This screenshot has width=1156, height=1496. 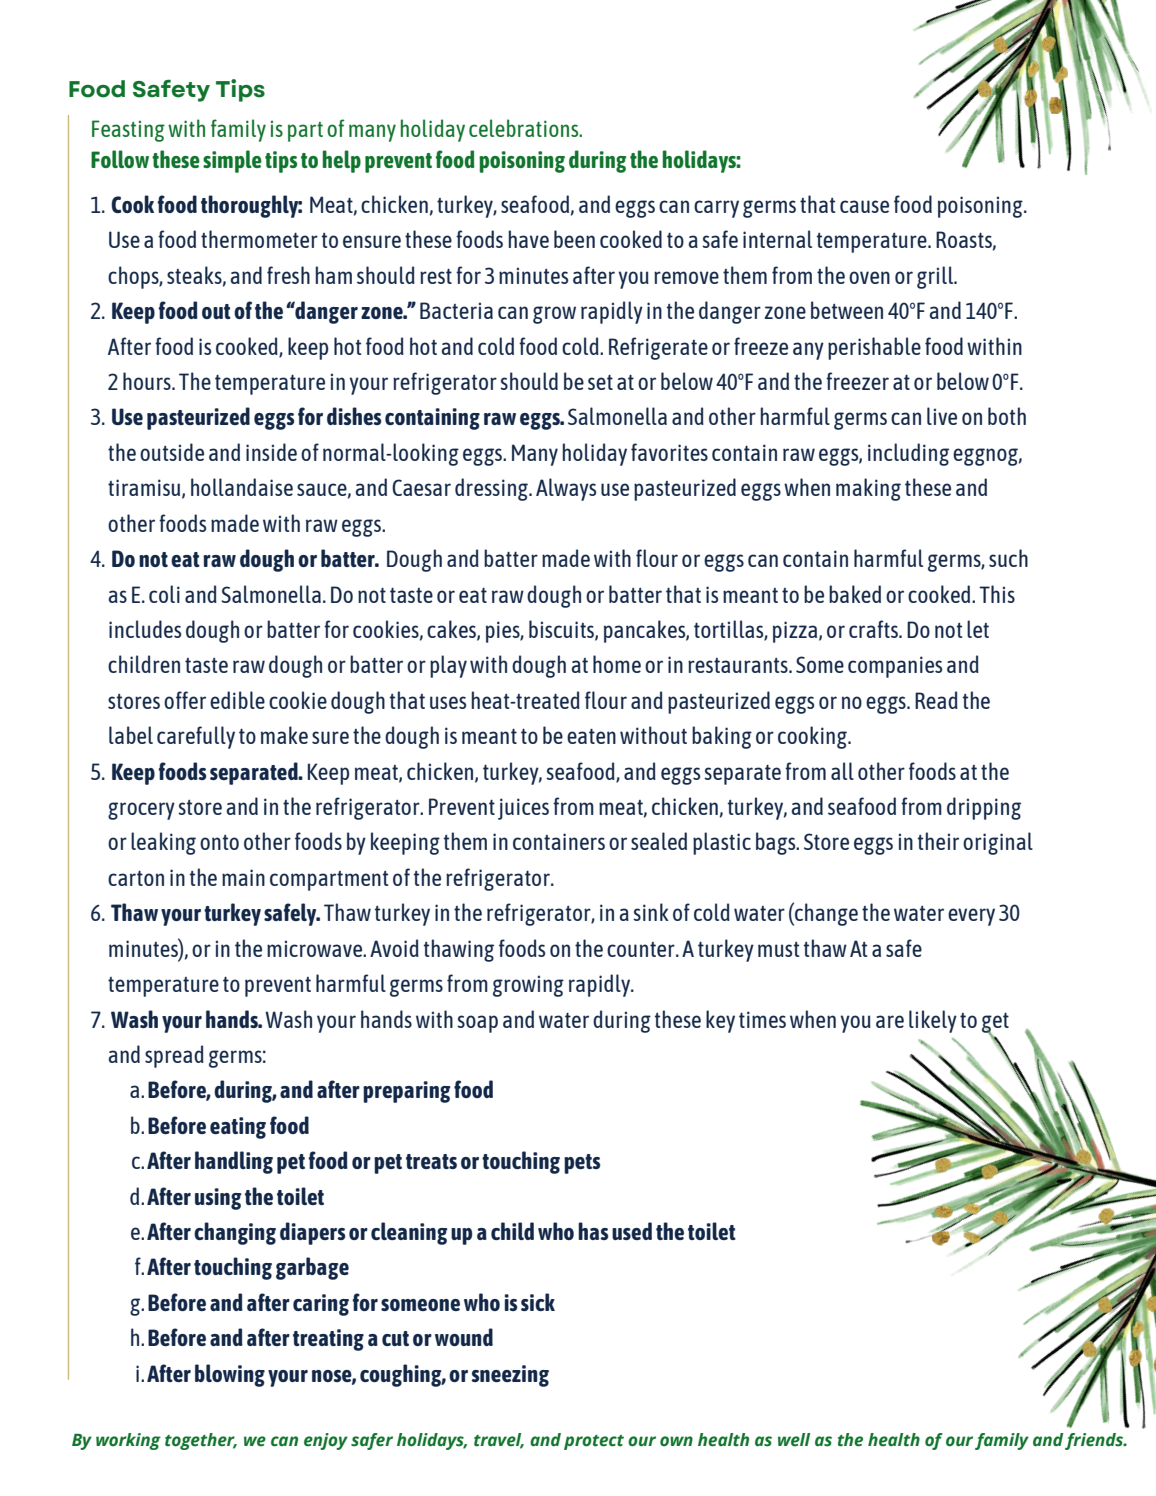 I want to click on pets, so click(x=582, y=1164).
